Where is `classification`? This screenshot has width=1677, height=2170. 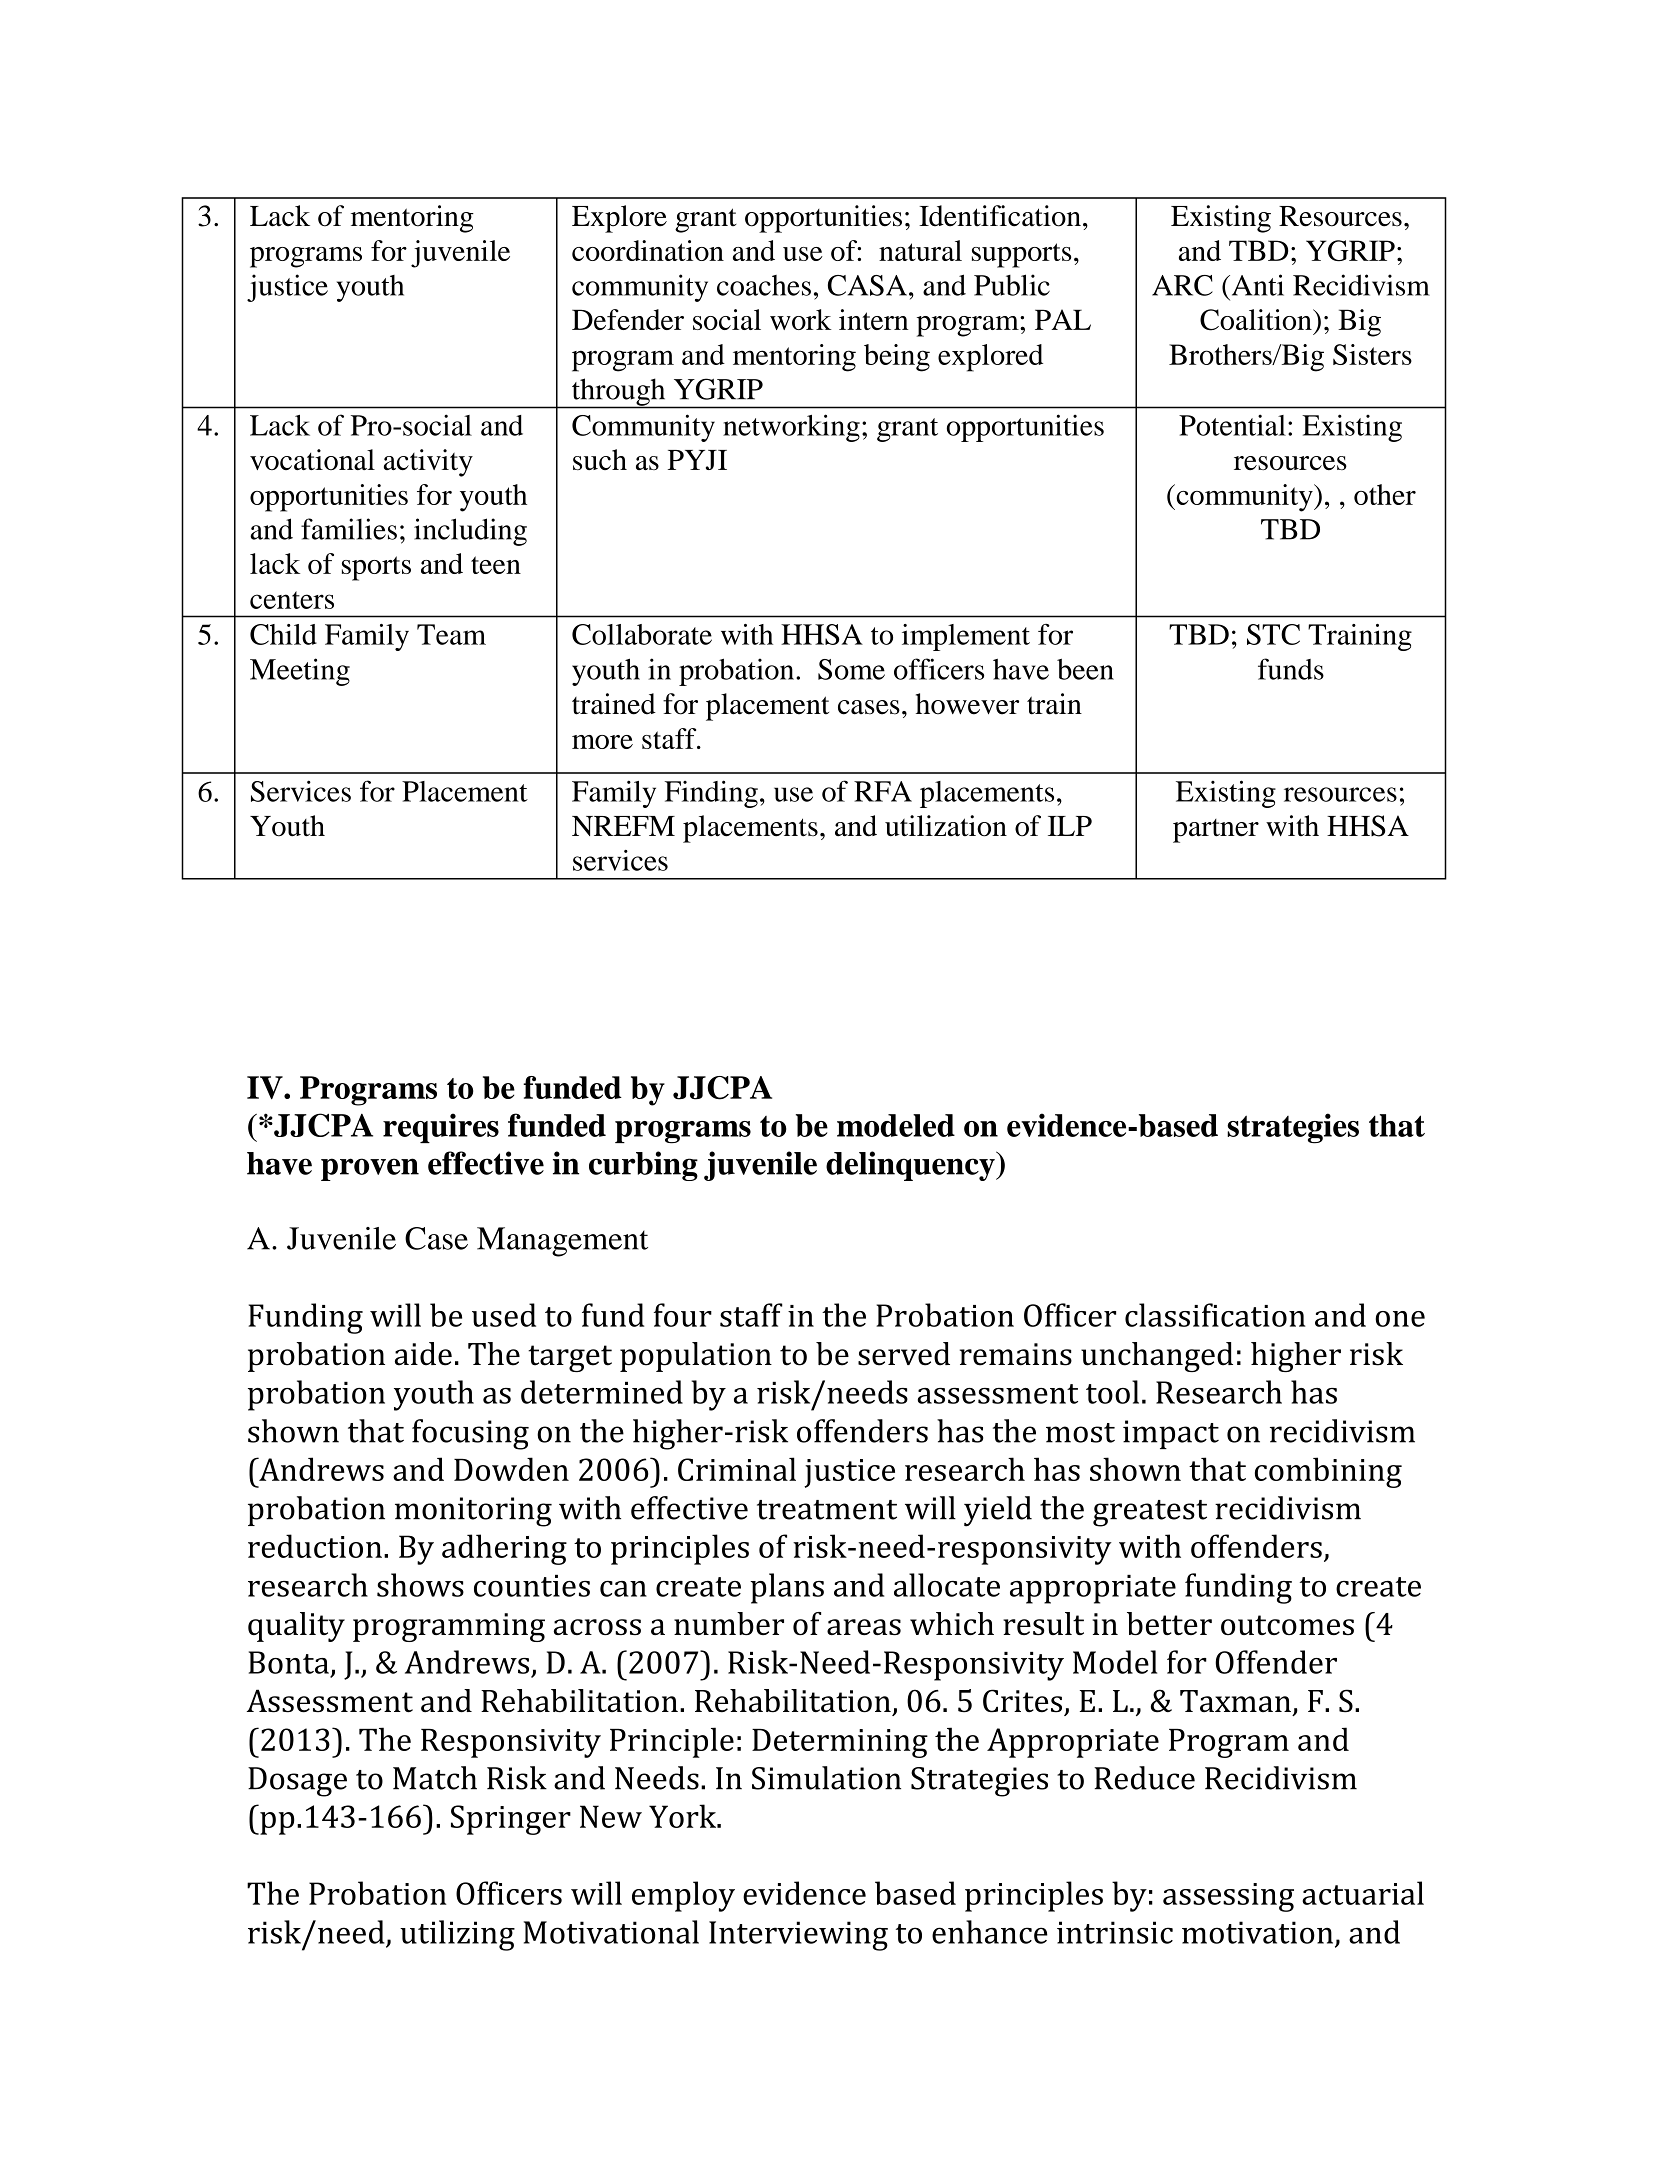 classification is located at coordinates (1215, 1315).
